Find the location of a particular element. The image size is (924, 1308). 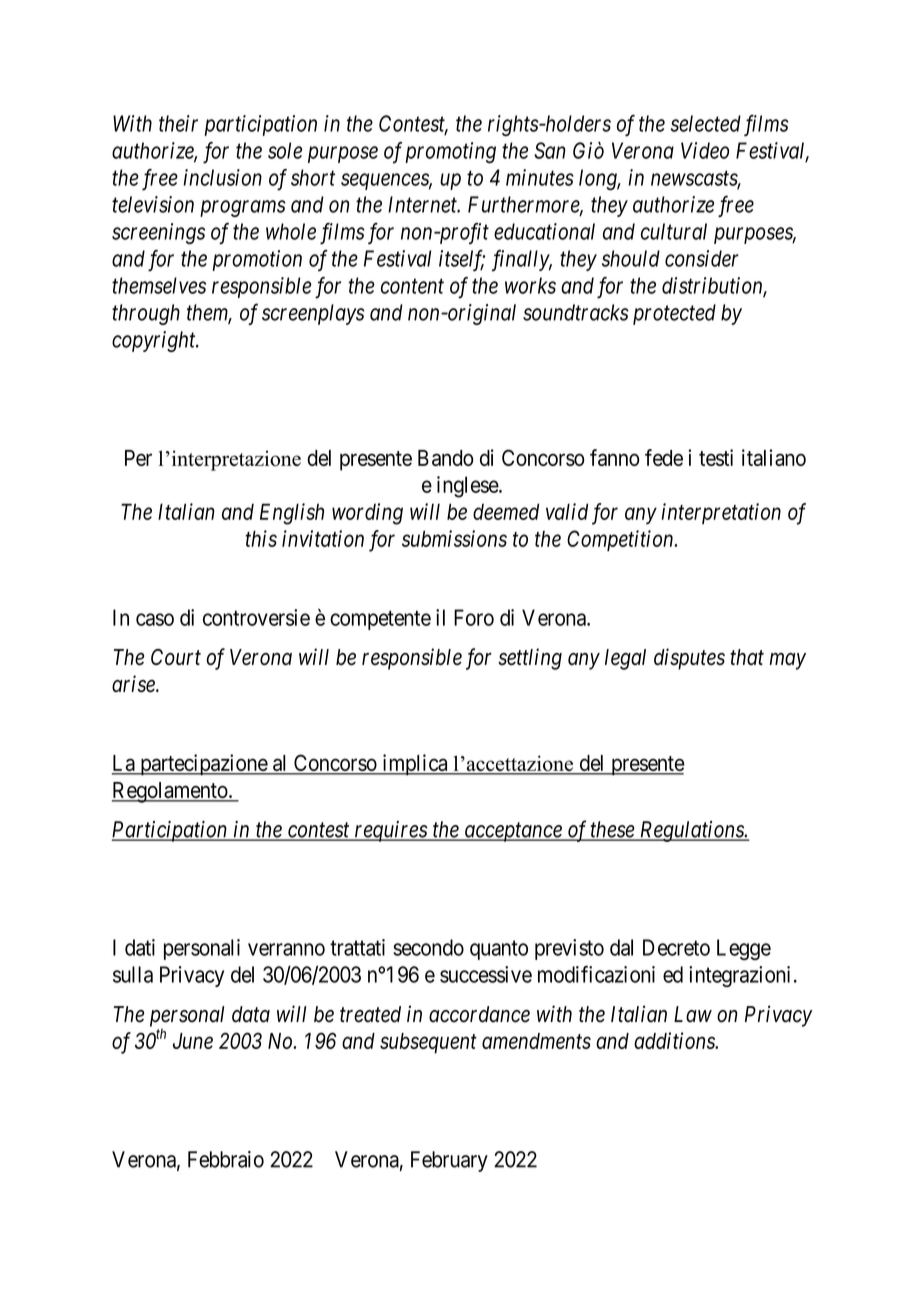

protected is located at coordinates (674, 314).
